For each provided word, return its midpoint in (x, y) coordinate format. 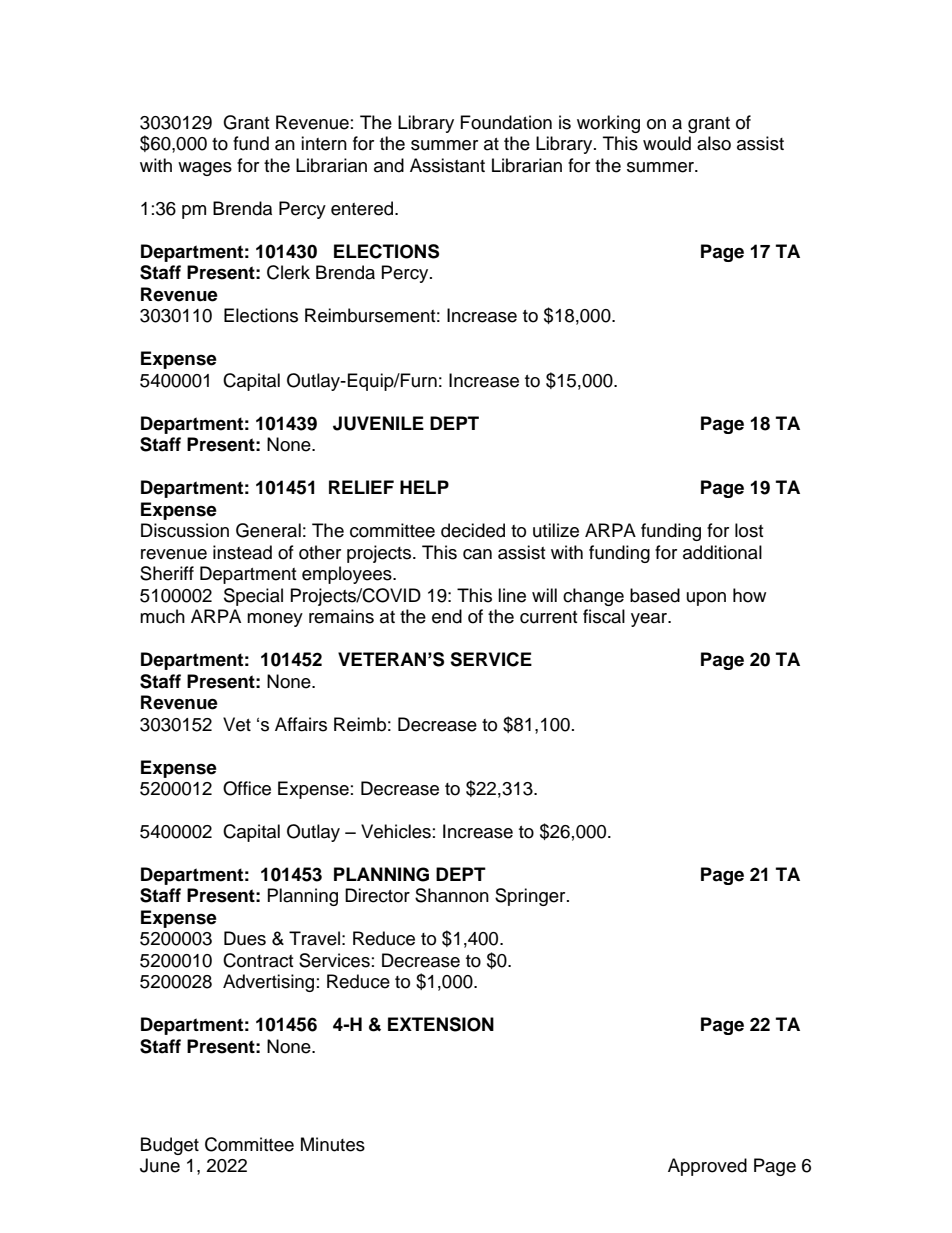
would (667, 143)
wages (205, 169)
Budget (170, 1146)
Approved (707, 1167)
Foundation (506, 122)
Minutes (333, 1144)
